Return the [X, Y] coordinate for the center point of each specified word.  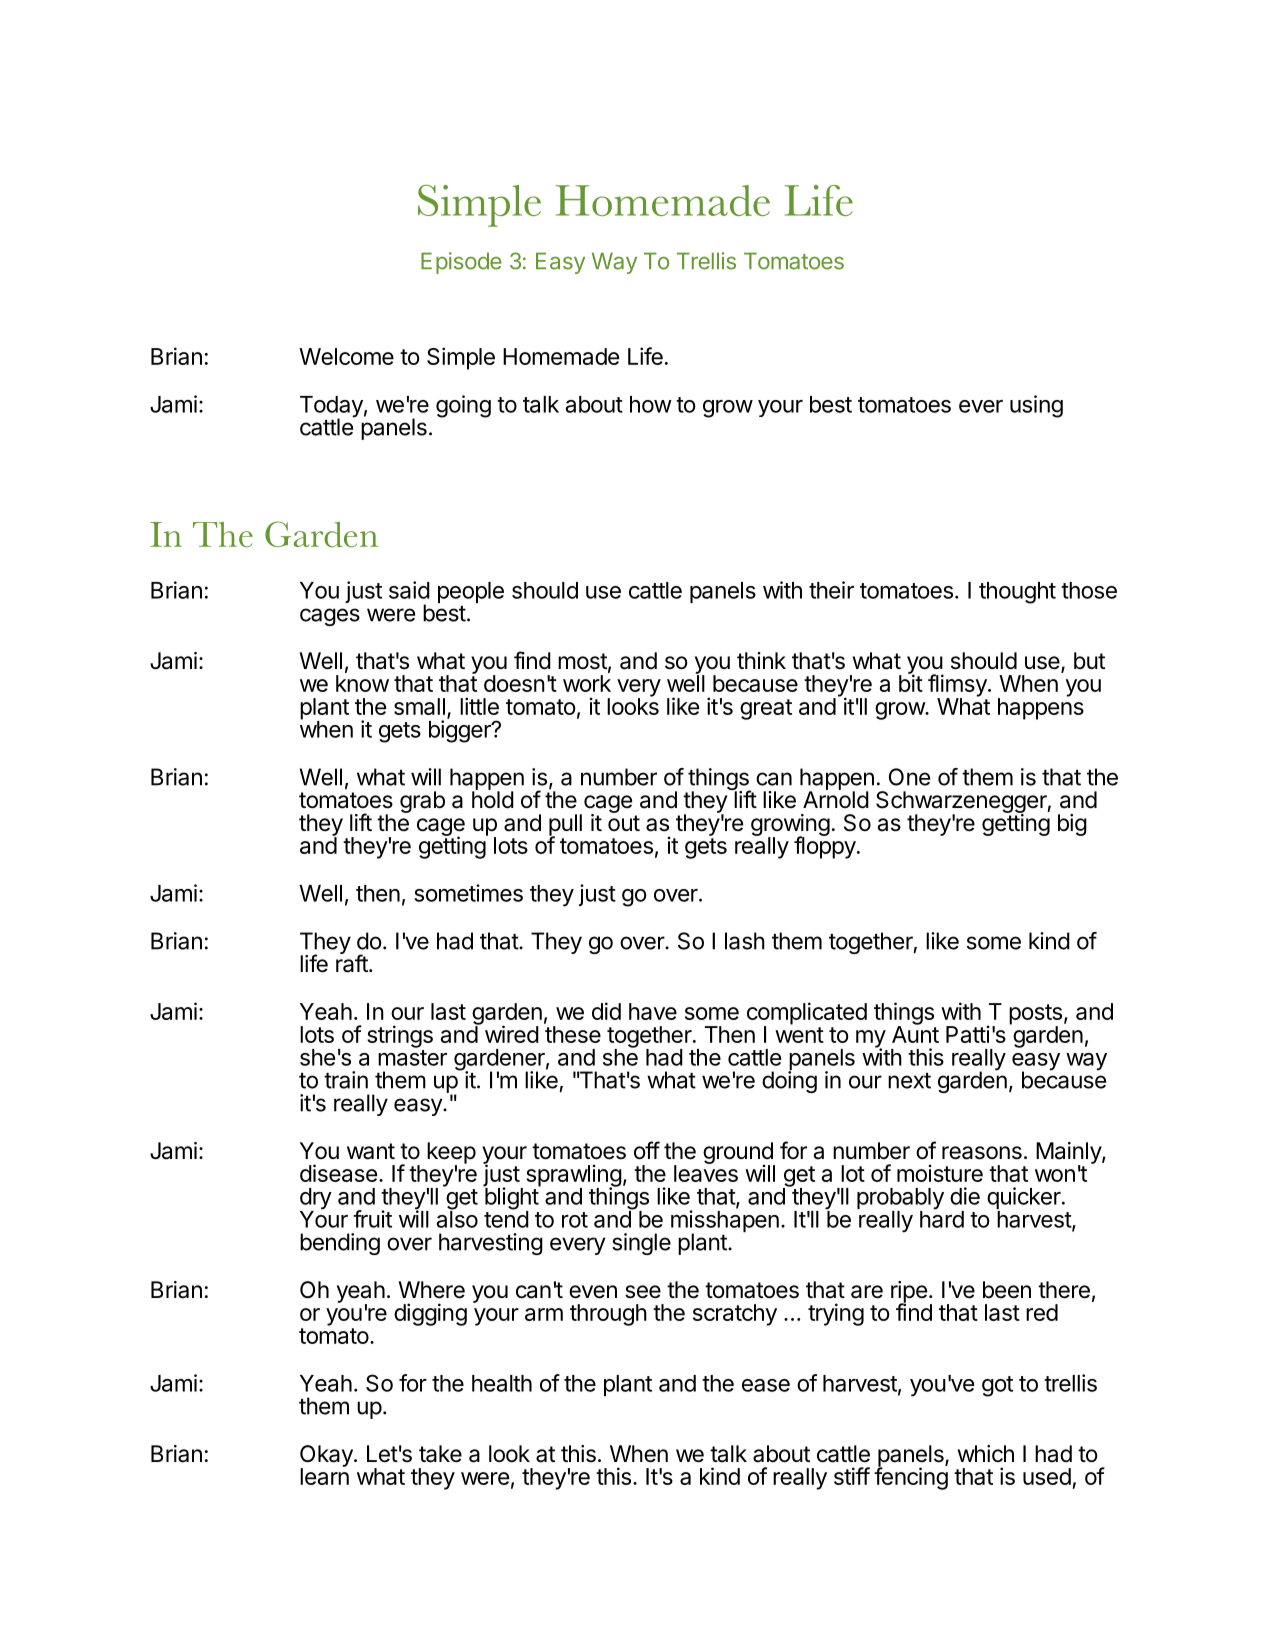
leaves [706, 1172]
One [909, 777]
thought [1017, 593]
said [409, 590]
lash [745, 941]
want [371, 1151]
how [651, 404]
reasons [982, 1153]
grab [422, 802]
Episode [461, 263]
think [761, 660]
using [1036, 406]
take [440, 1454]
